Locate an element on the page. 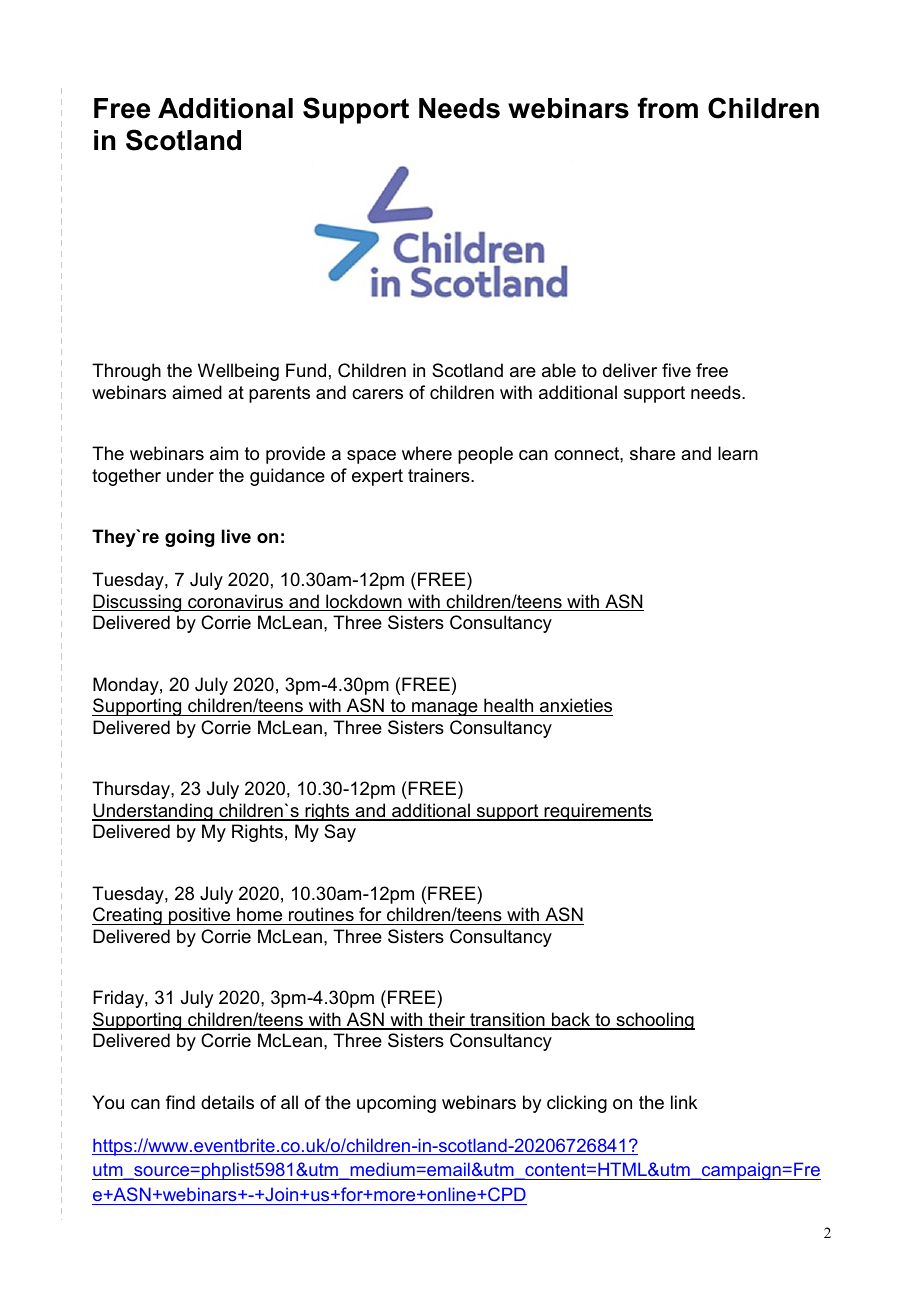 The height and width of the image is (1308, 924). from is located at coordinates (668, 108).
